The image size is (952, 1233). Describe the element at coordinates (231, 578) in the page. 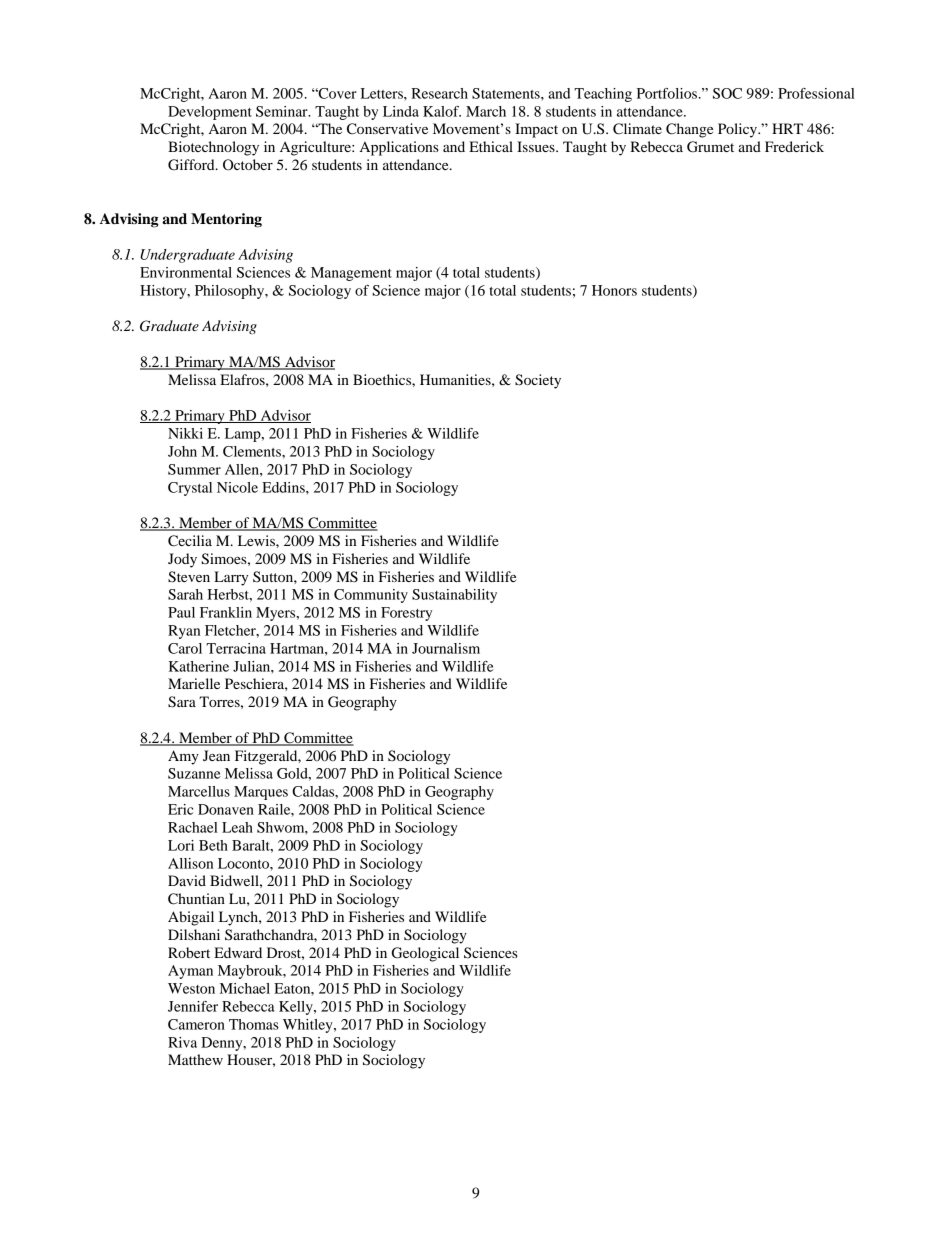

I see `Larry` at that location.
